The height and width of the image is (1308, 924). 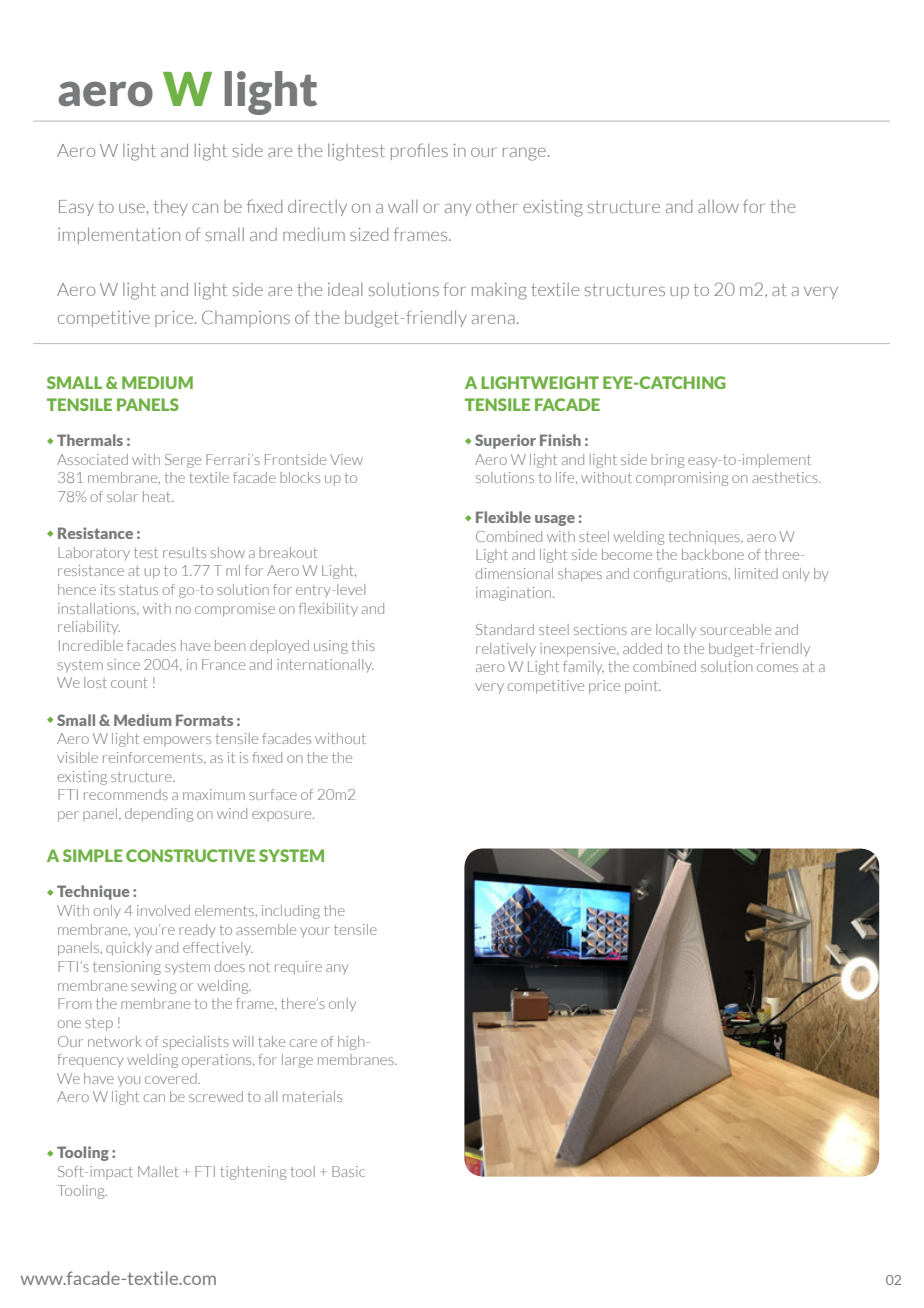 I want to click on bring, so click(x=667, y=461).
